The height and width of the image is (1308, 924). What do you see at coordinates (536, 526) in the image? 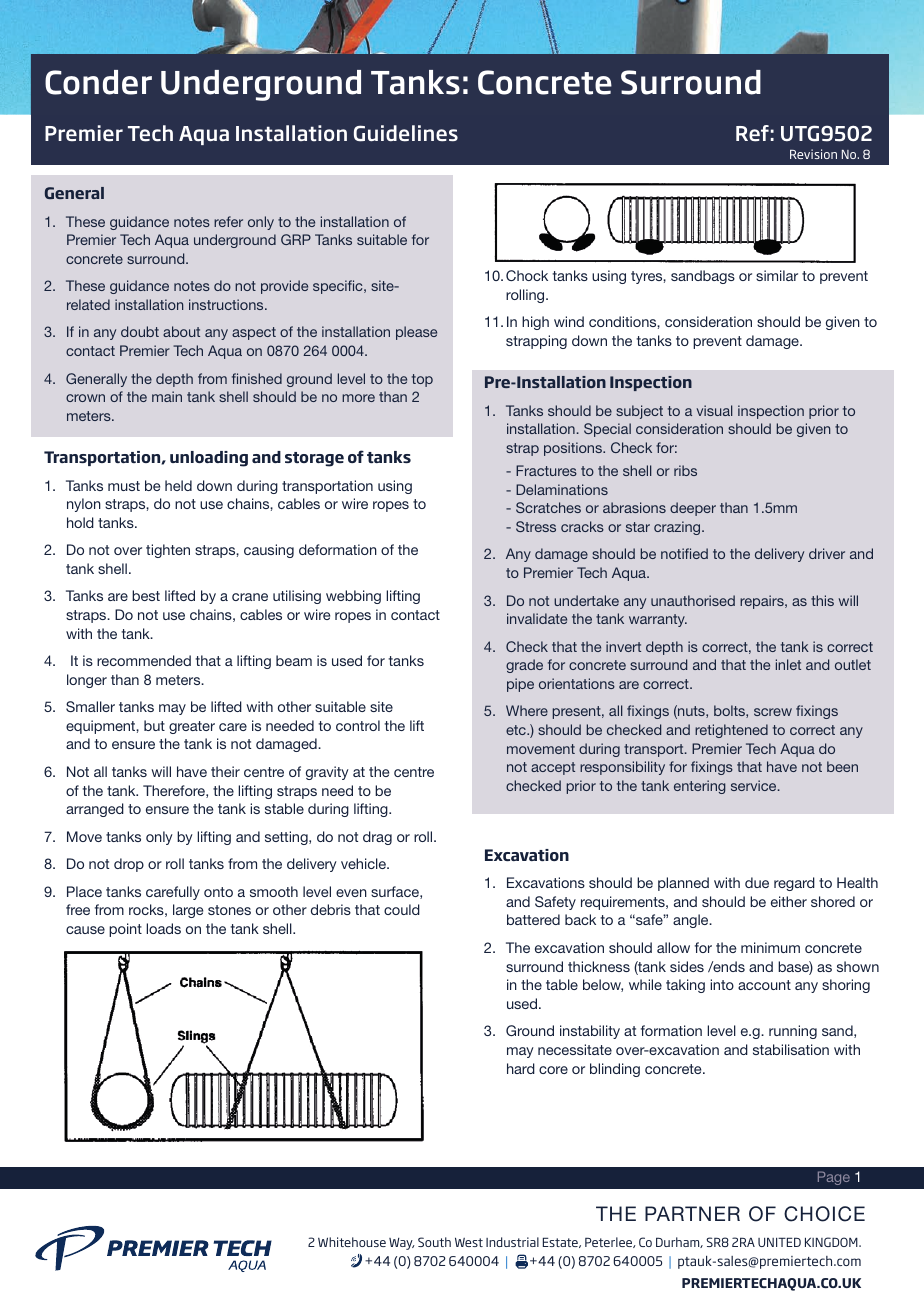
I see `Stress` at bounding box center [536, 526].
